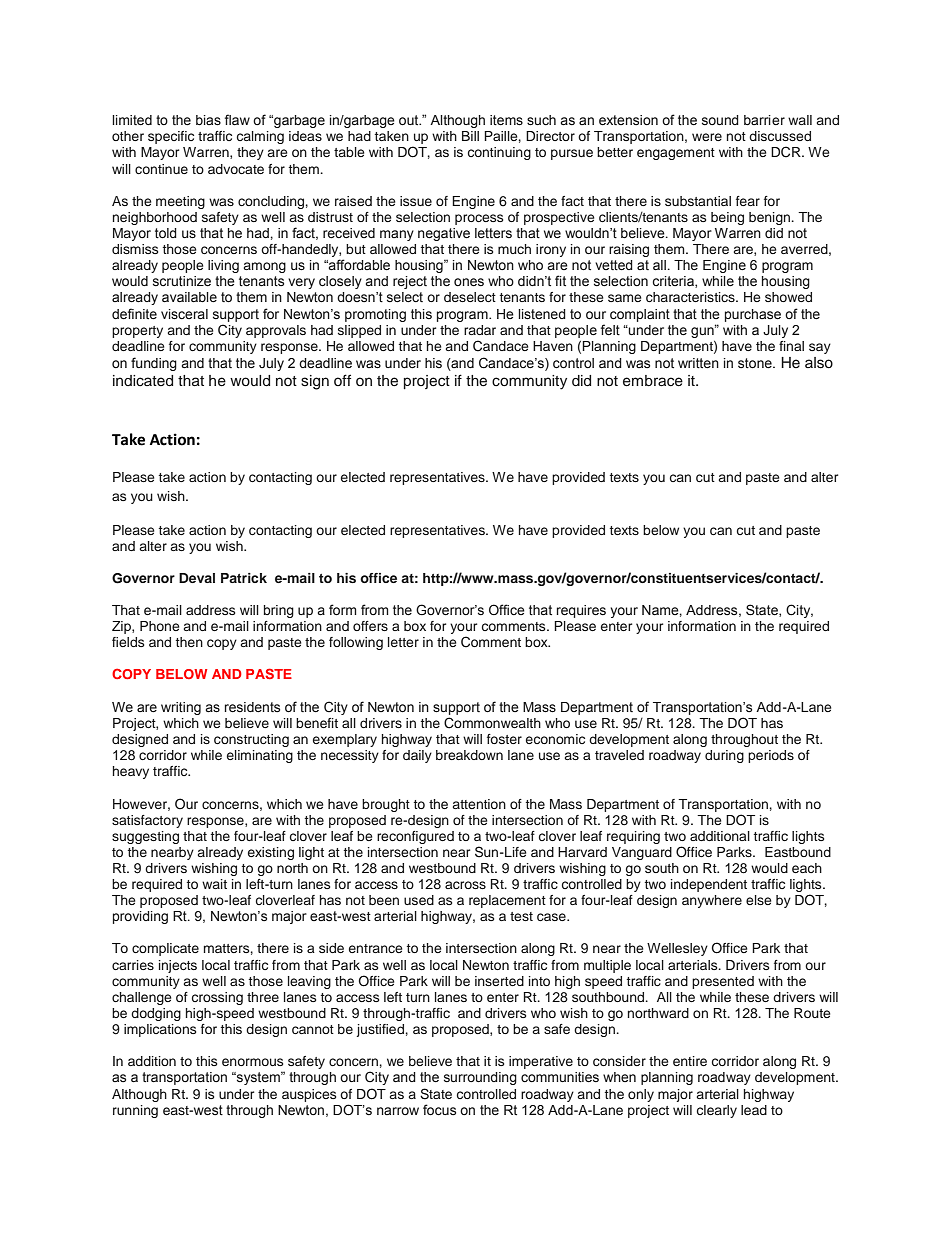  I want to click on radar, so click(480, 330).
